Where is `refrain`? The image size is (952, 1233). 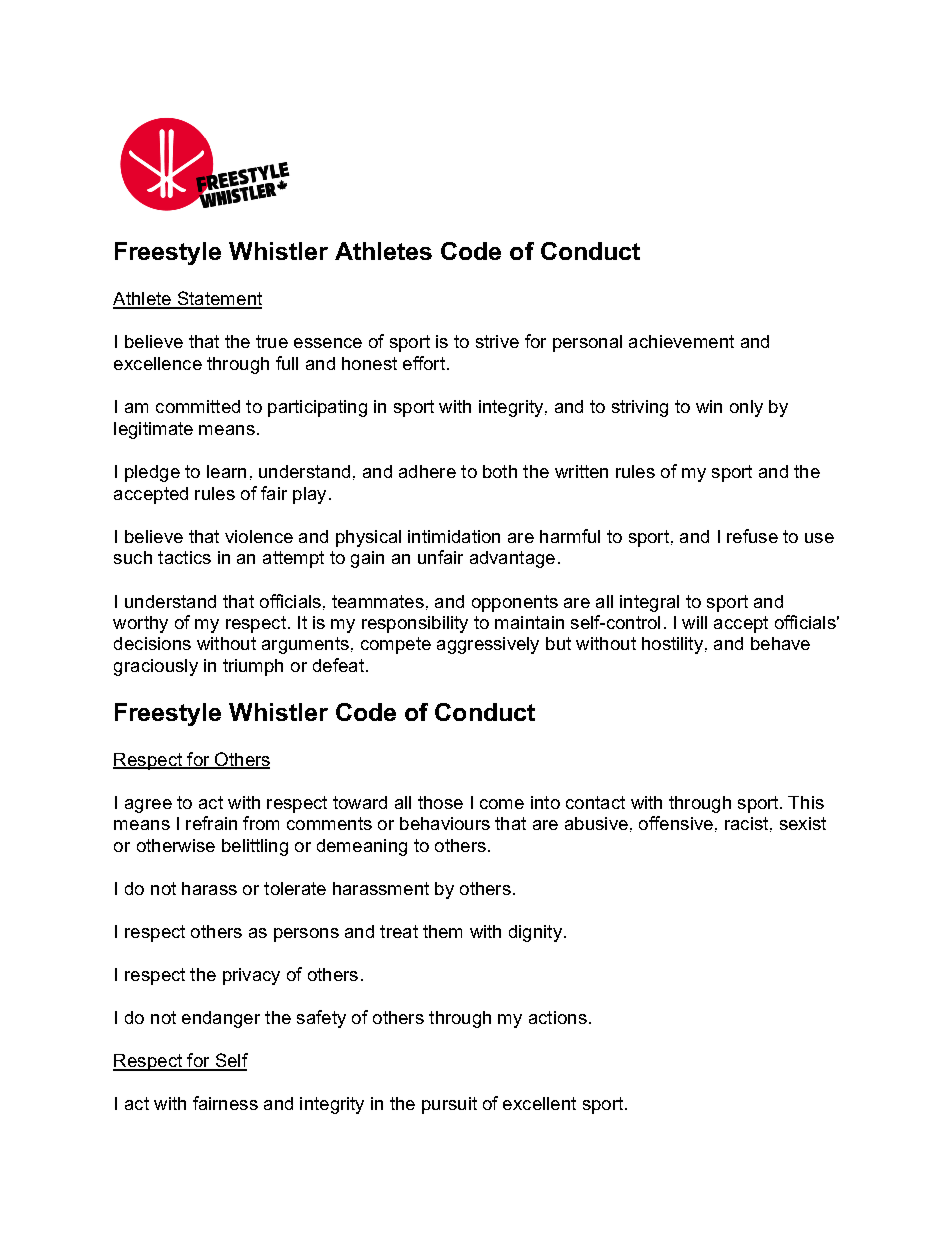 refrain is located at coordinates (211, 823).
